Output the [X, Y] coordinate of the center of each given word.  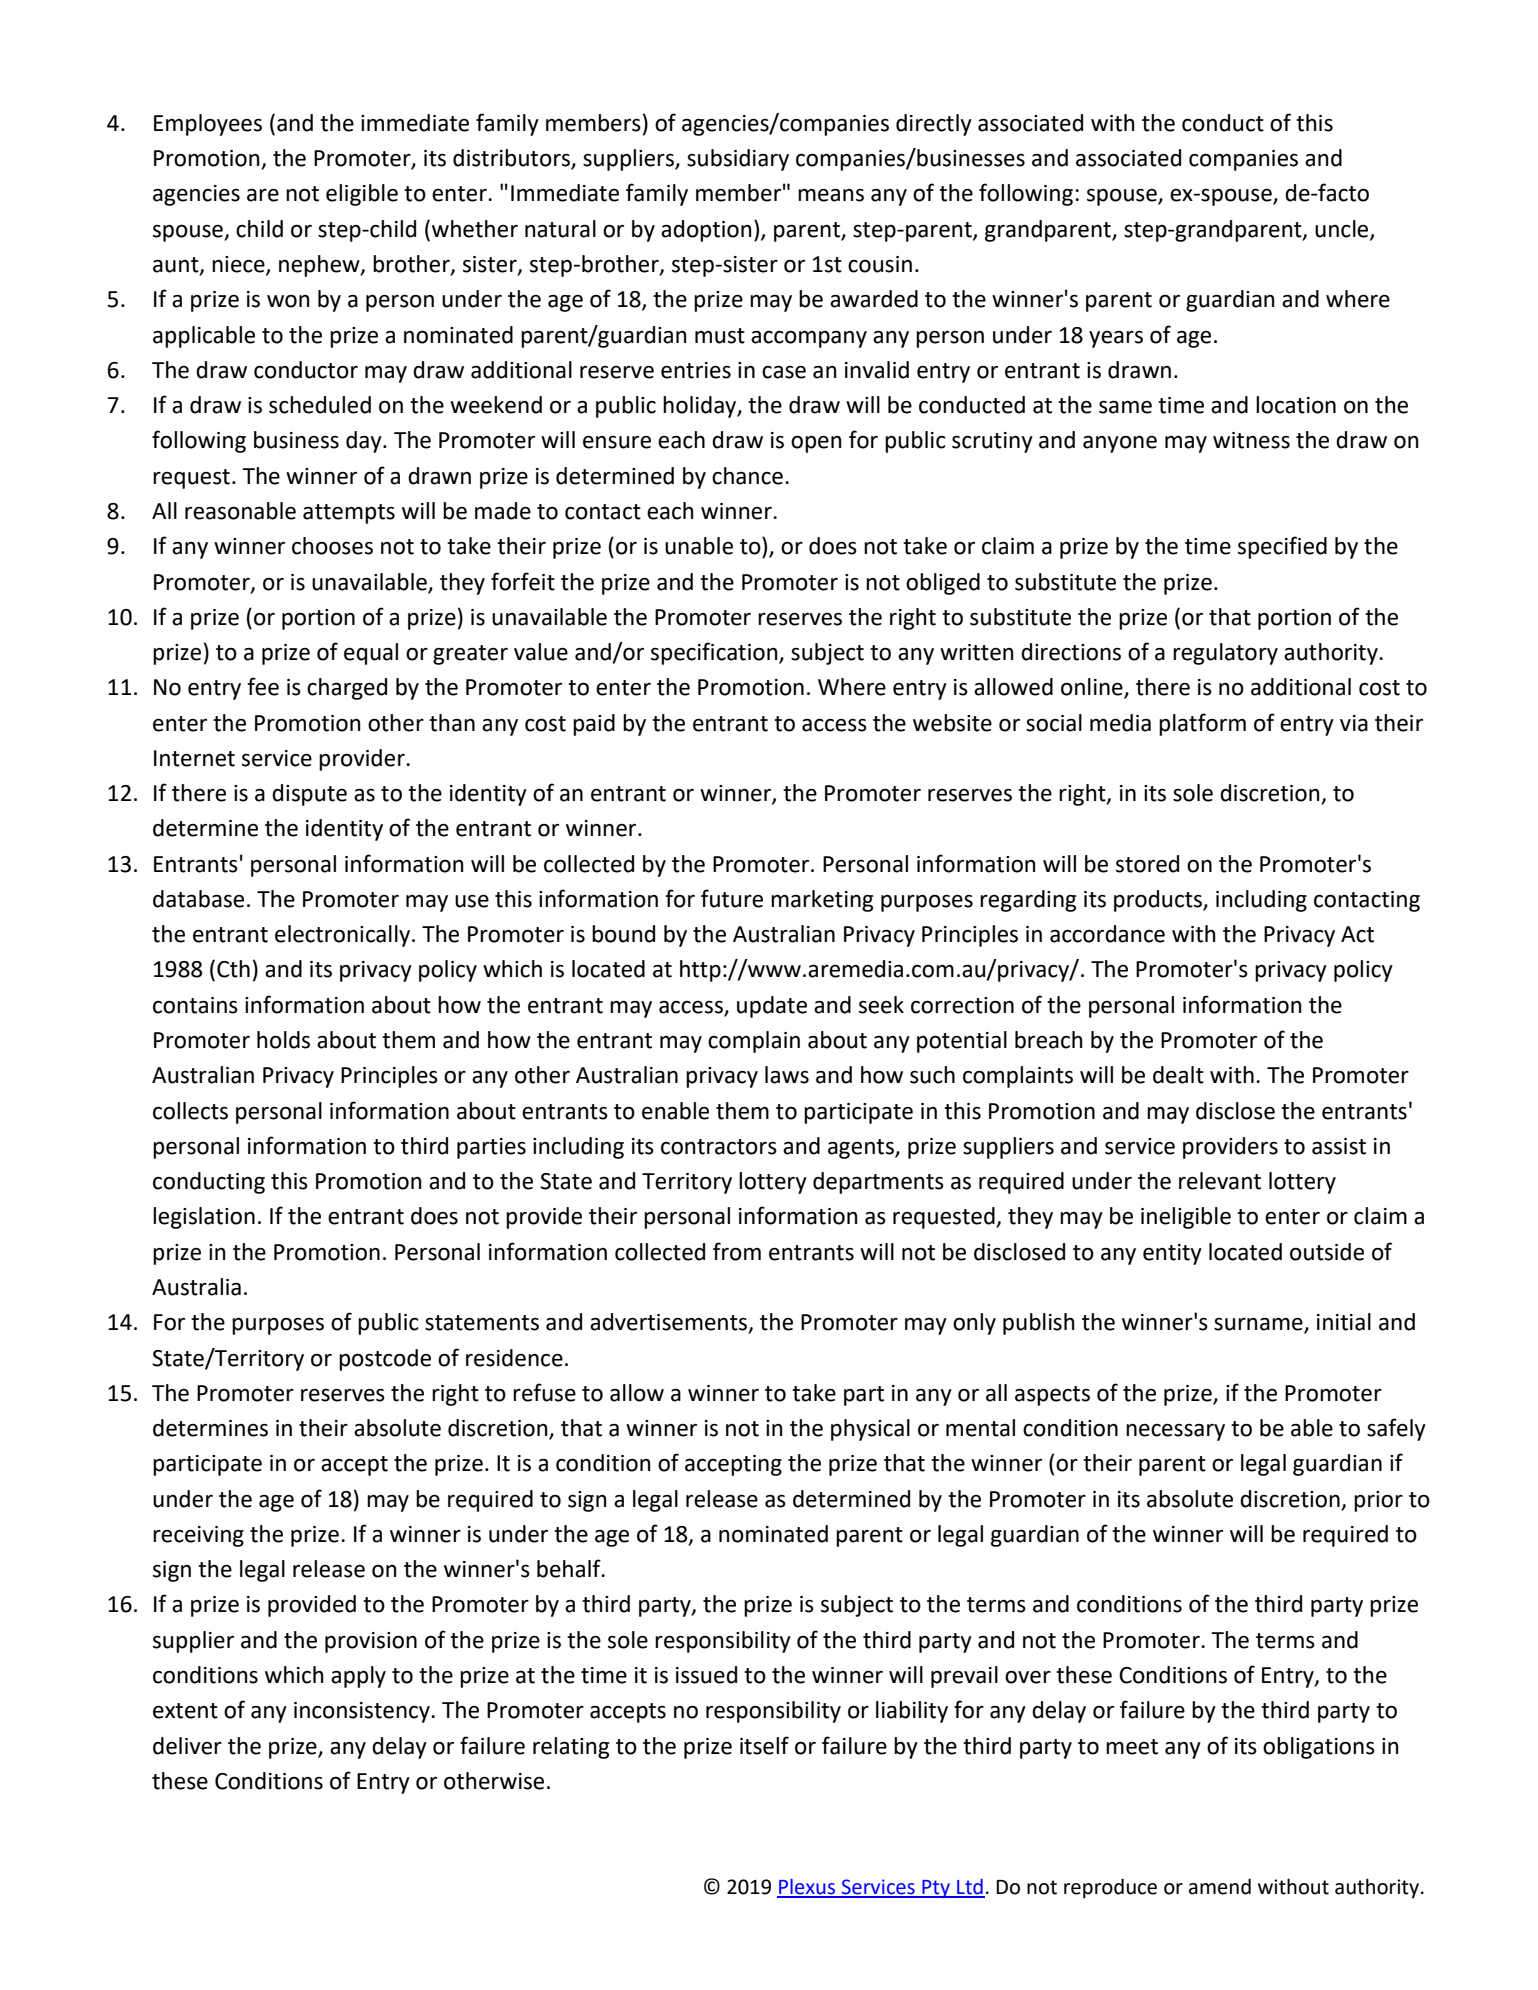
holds [283, 1040]
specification [715, 653]
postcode [385, 1360]
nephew [320, 266]
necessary [1175, 1432]
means [831, 195]
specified [1282, 547]
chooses [332, 546]
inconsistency [363, 1712]
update [772, 1007]
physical [870, 1430]
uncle [1343, 229]
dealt [1178, 1075]
